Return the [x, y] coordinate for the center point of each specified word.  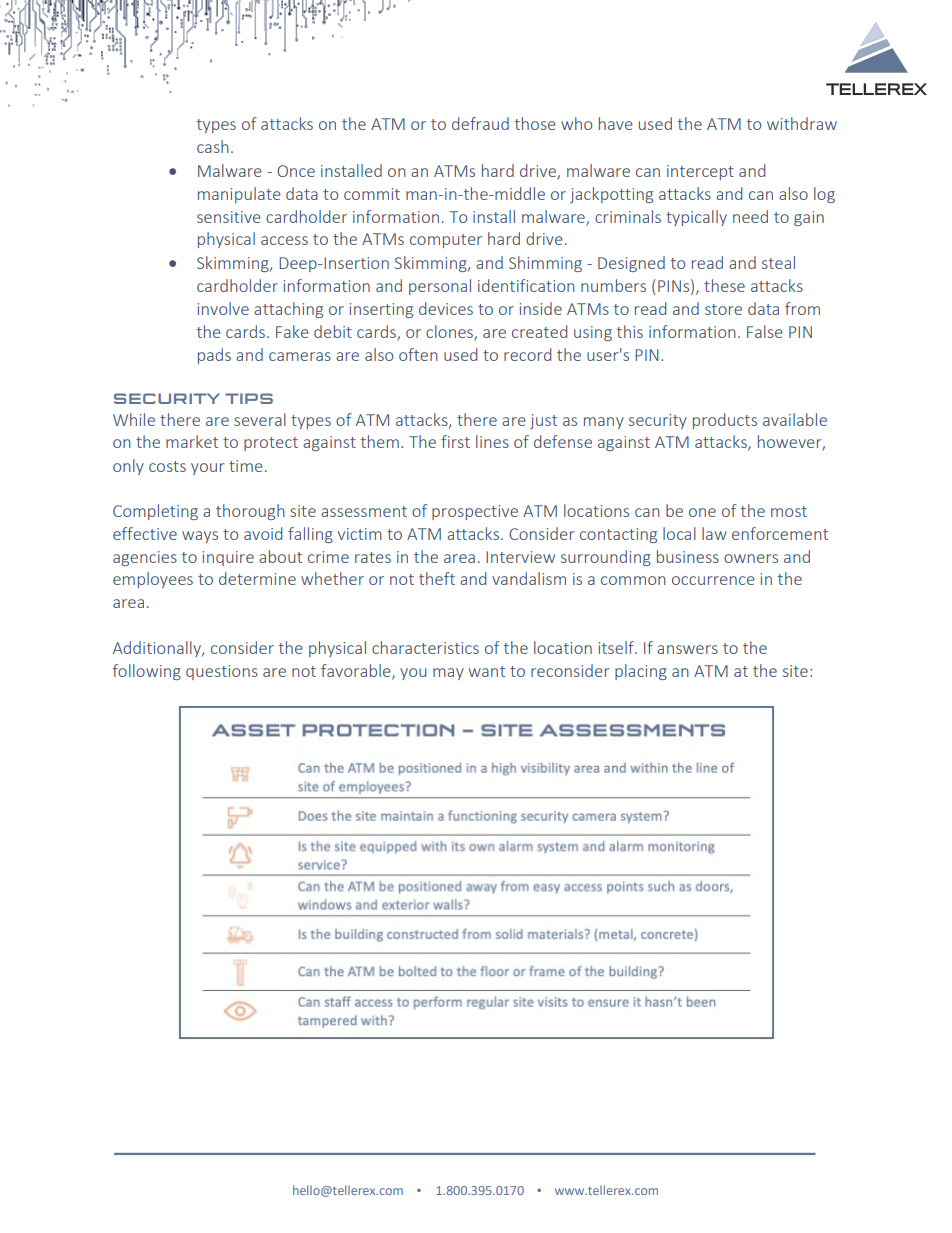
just [543, 421]
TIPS [249, 398]
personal [440, 287]
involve [223, 308]
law [714, 533]
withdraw [802, 123]
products [725, 421]
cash [213, 146]
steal [778, 262]
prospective [475, 512]
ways [200, 537]
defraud [480, 123]
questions [222, 672]
